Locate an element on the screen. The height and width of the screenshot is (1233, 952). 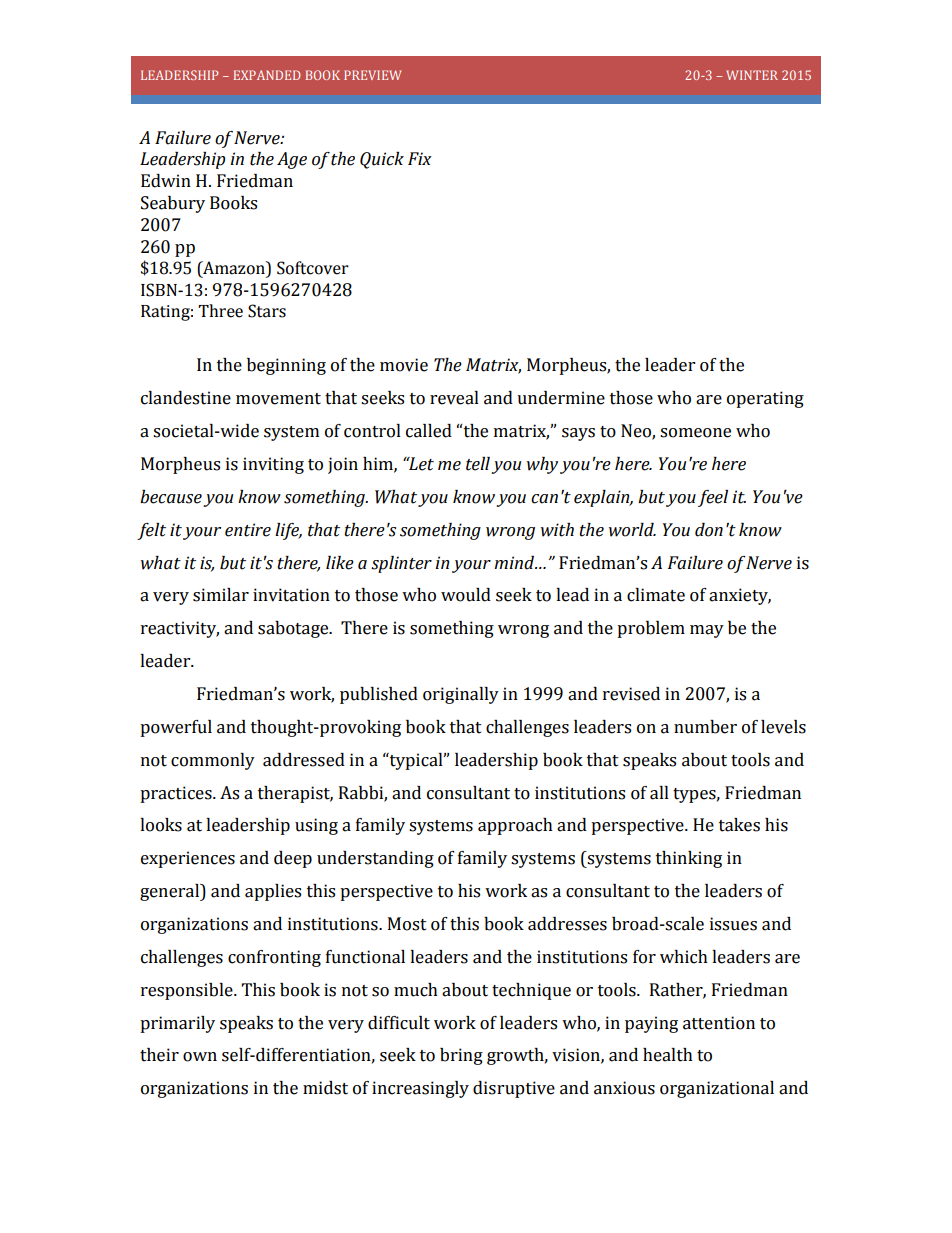
EXPANDED is located at coordinates (267, 75).
